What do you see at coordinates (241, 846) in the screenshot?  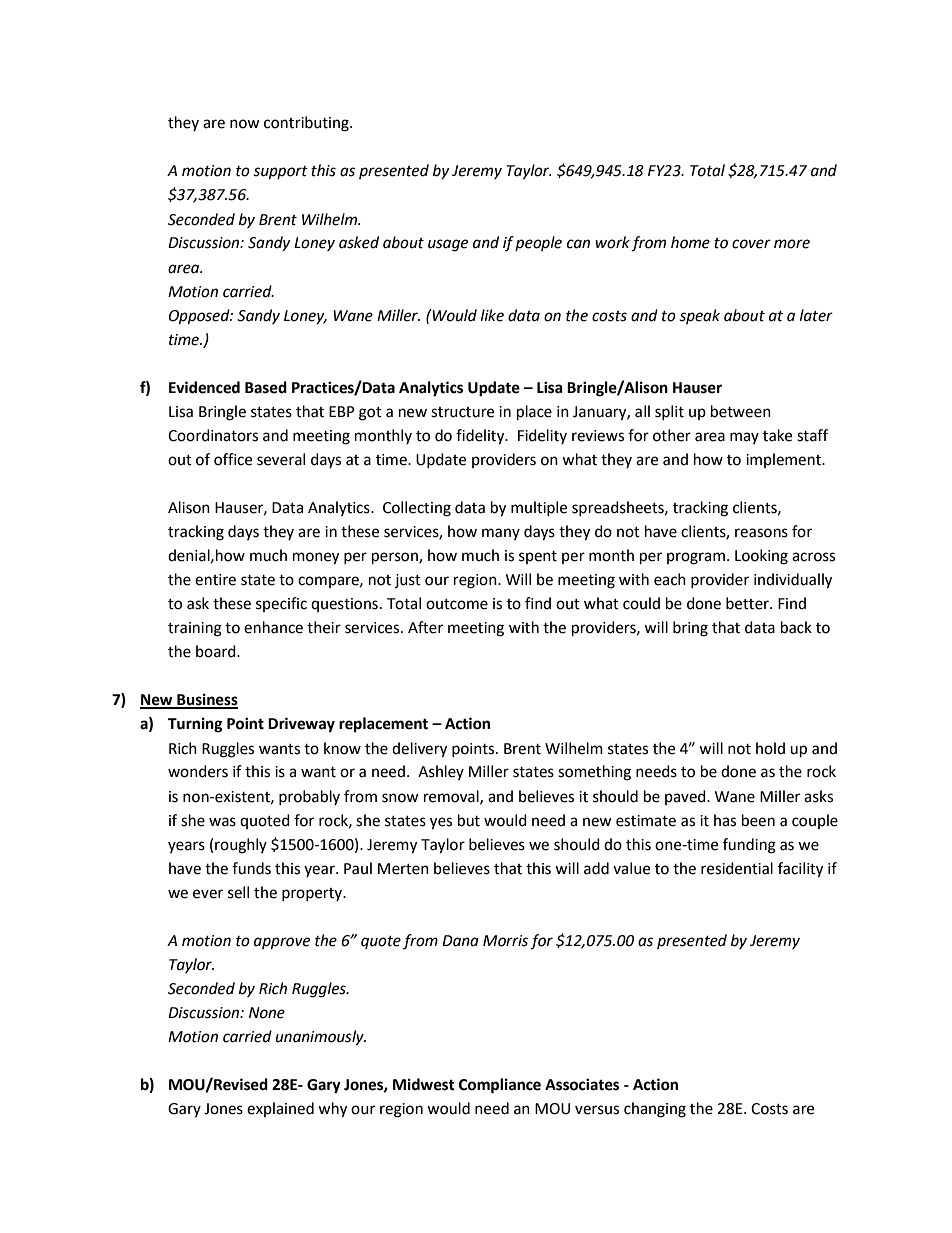 I see `roughly` at bounding box center [241, 846].
